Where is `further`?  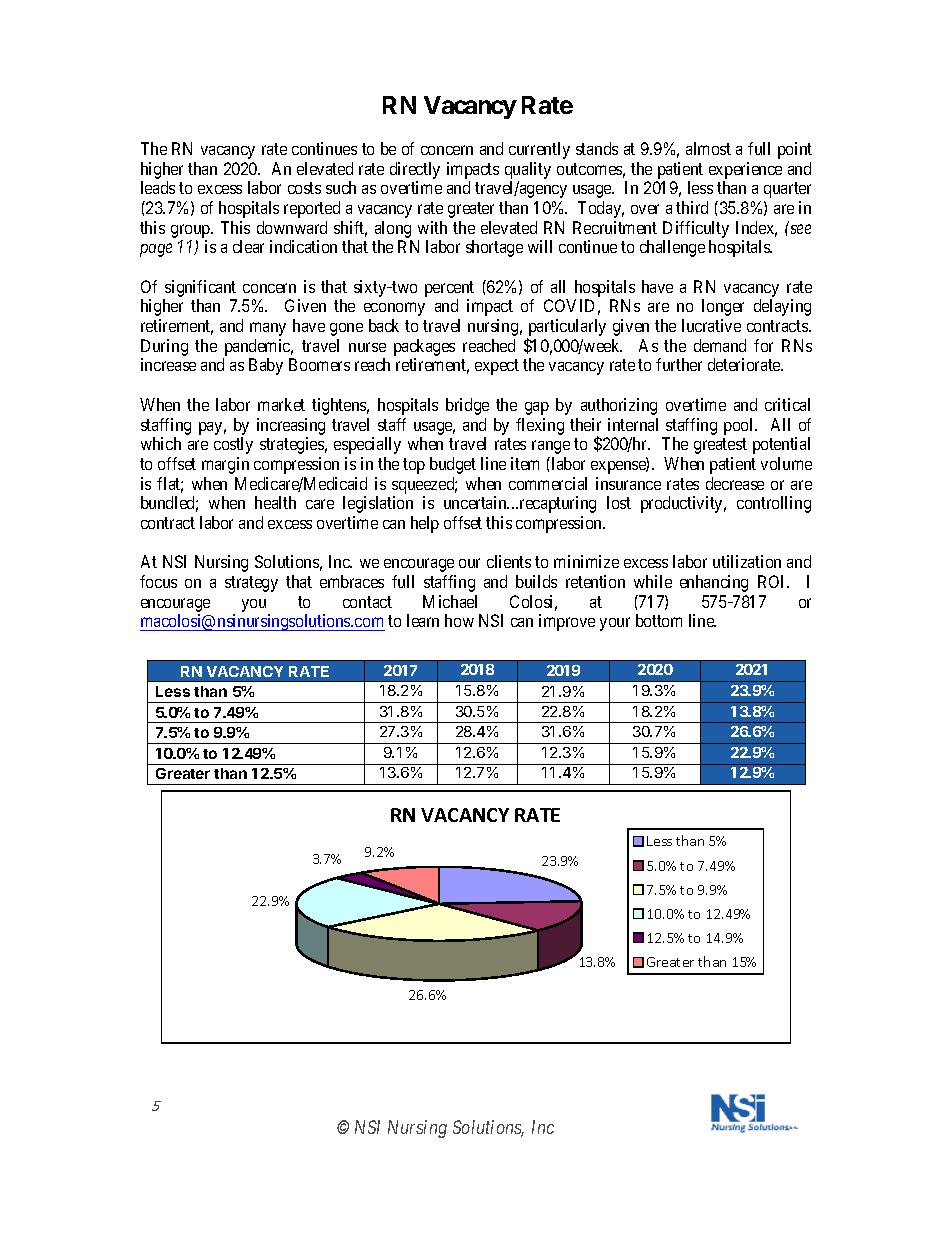 further is located at coordinates (679, 364).
